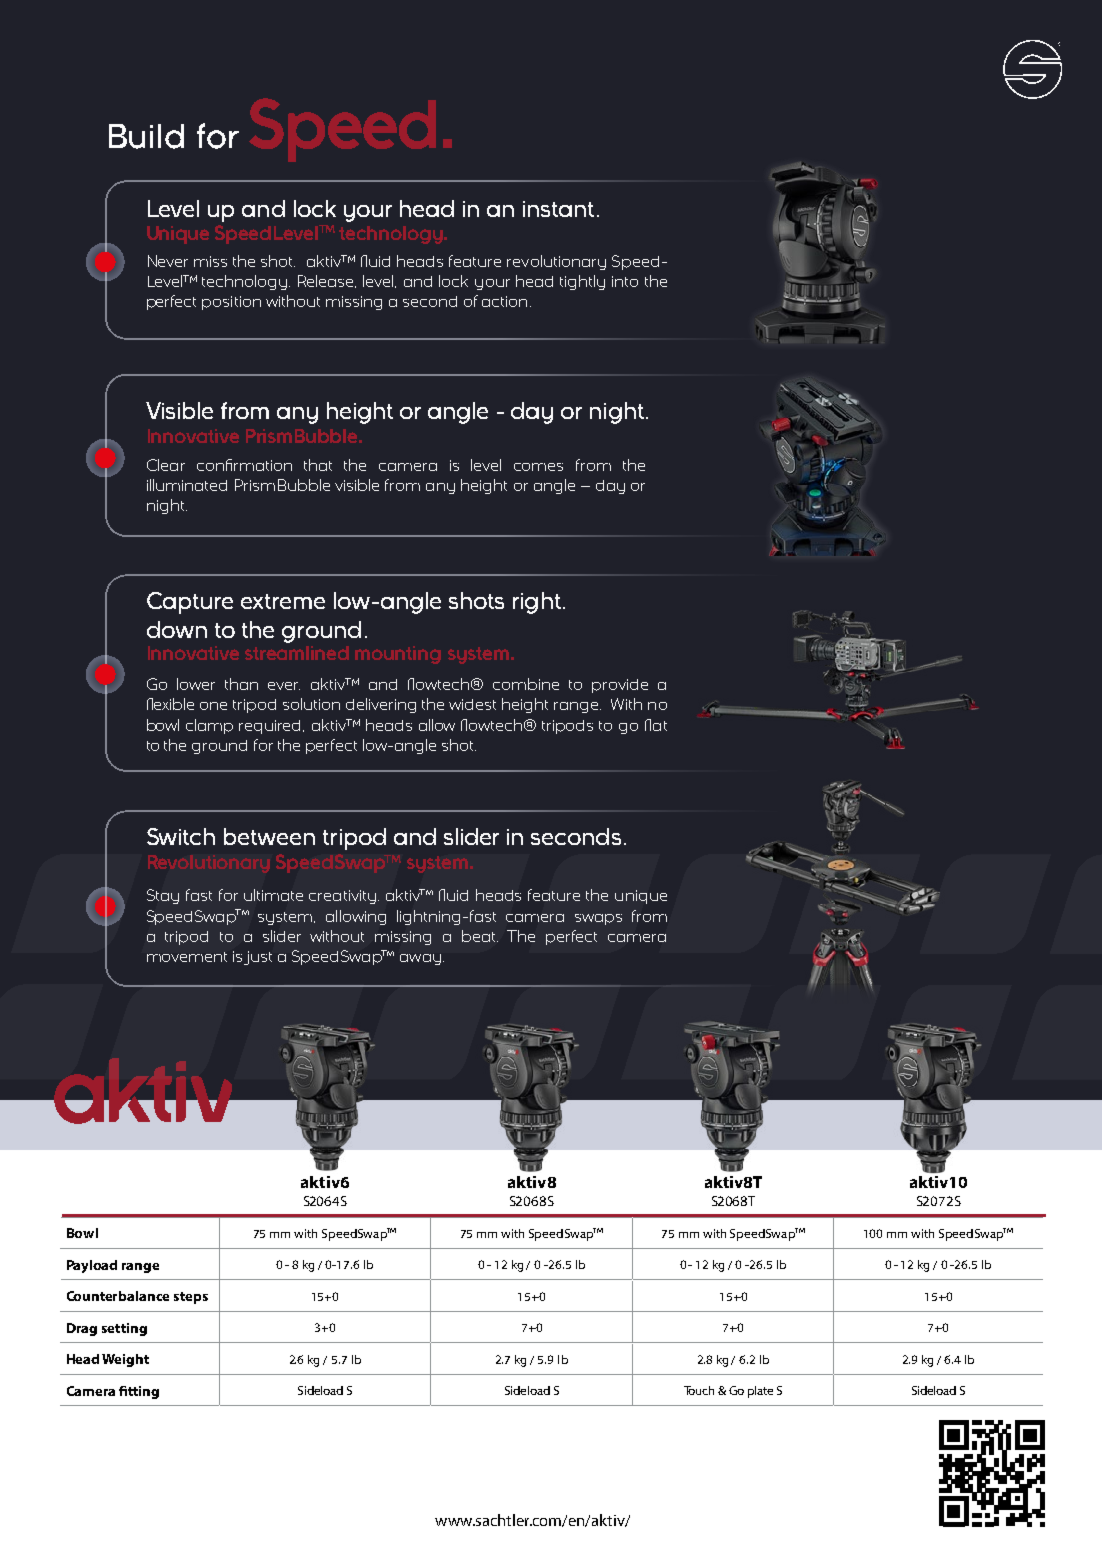  What do you see at coordinates (558, 209) in the screenshot?
I see `instant` at bounding box center [558, 209].
